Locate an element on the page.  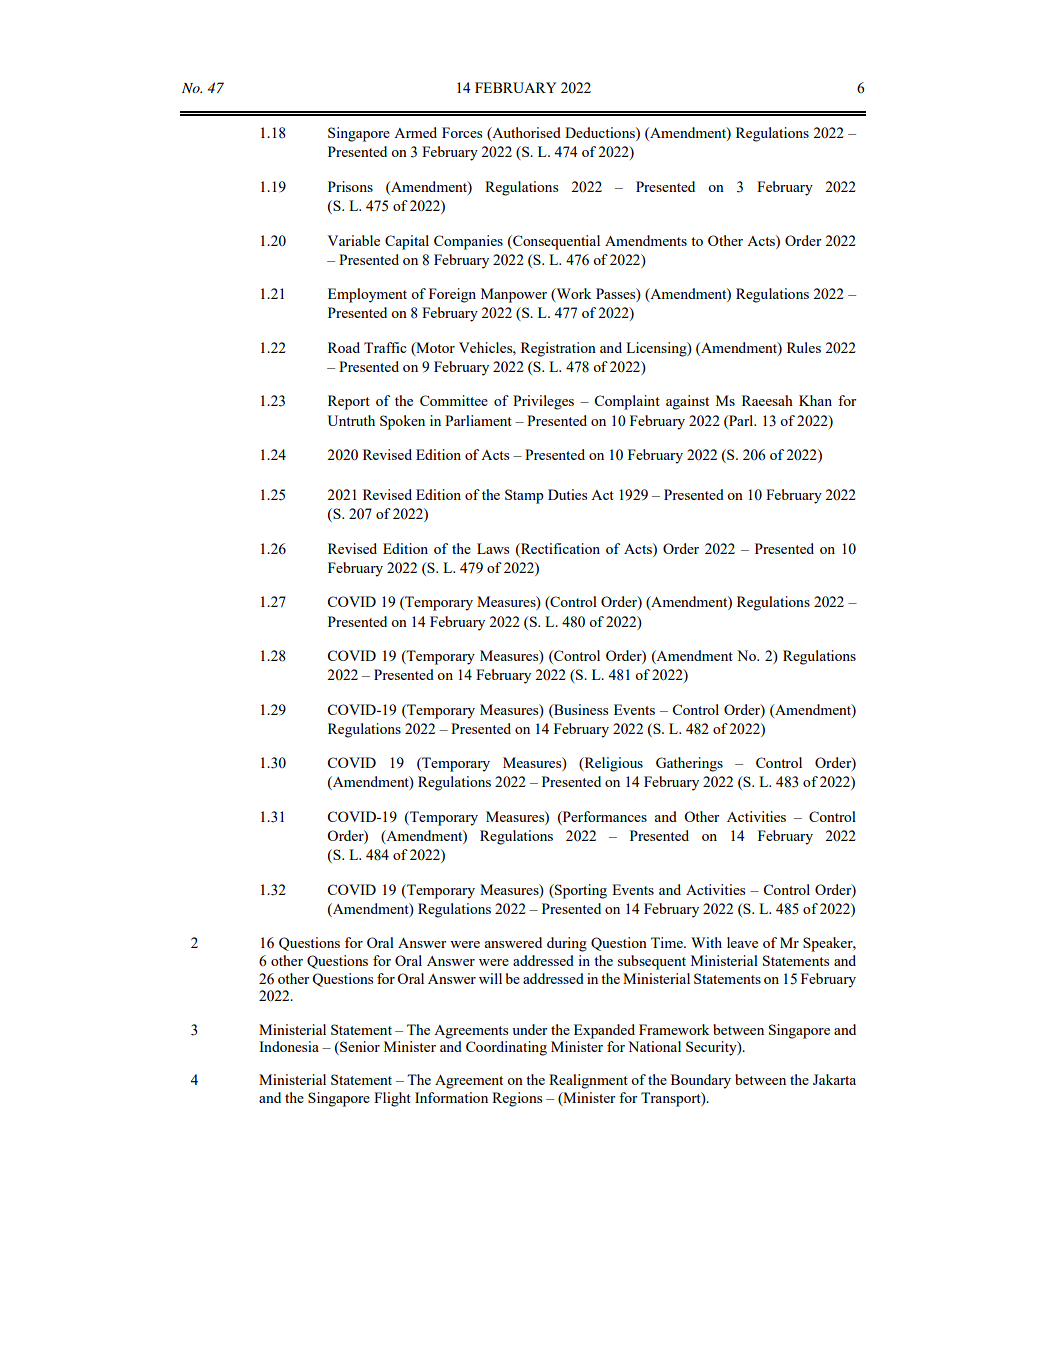
Prisons is located at coordinates (350, 186).
